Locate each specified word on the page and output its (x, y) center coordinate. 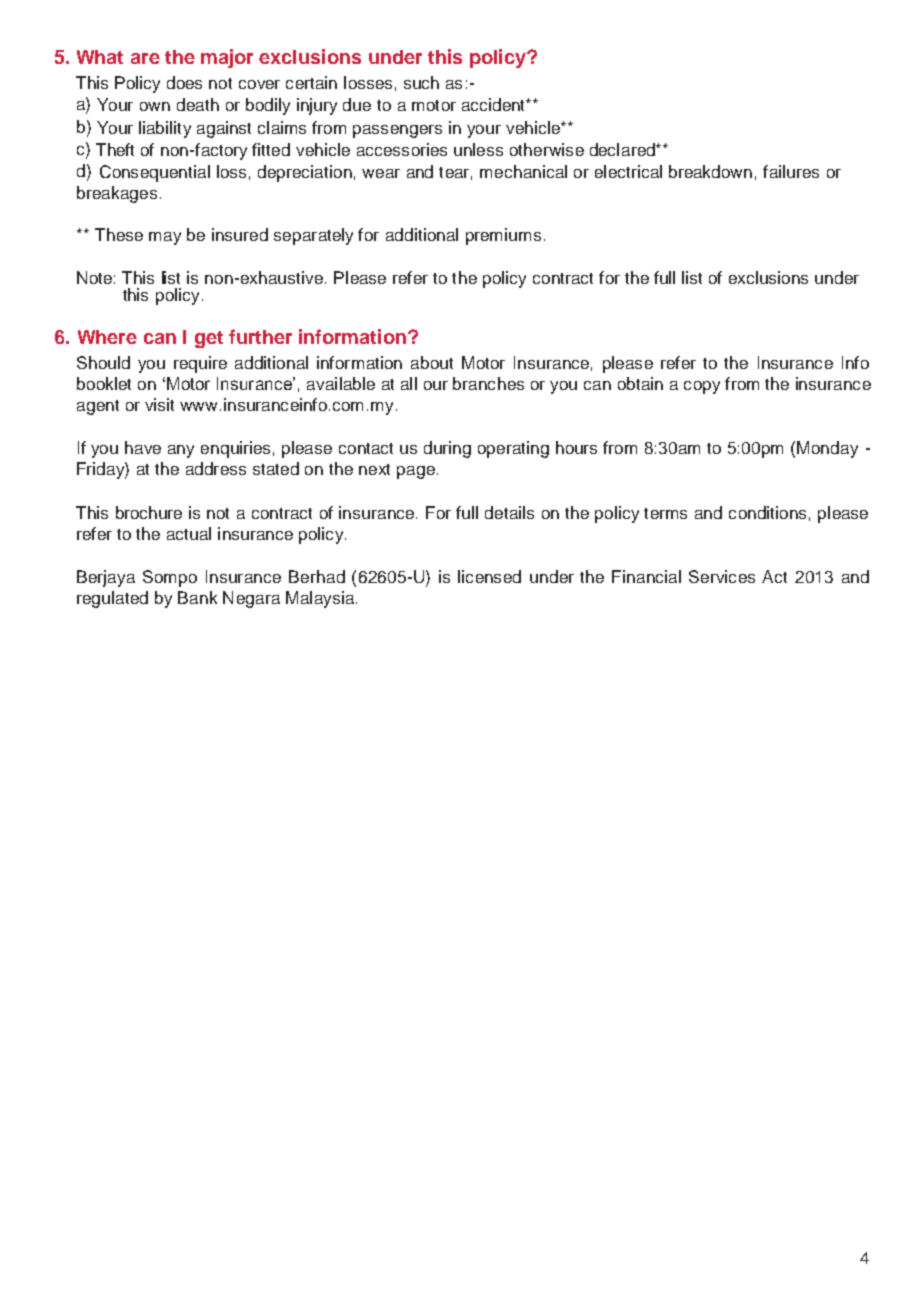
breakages (117, 194)
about (432, 362)
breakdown (710, 171)
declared (623, 149)
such (421, 82)
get (209, 339)
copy (702, 387)
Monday (827, 449)
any (181, 451)
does (184, 82)
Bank (197, 597)
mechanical (523, 171)
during (447, 449)
